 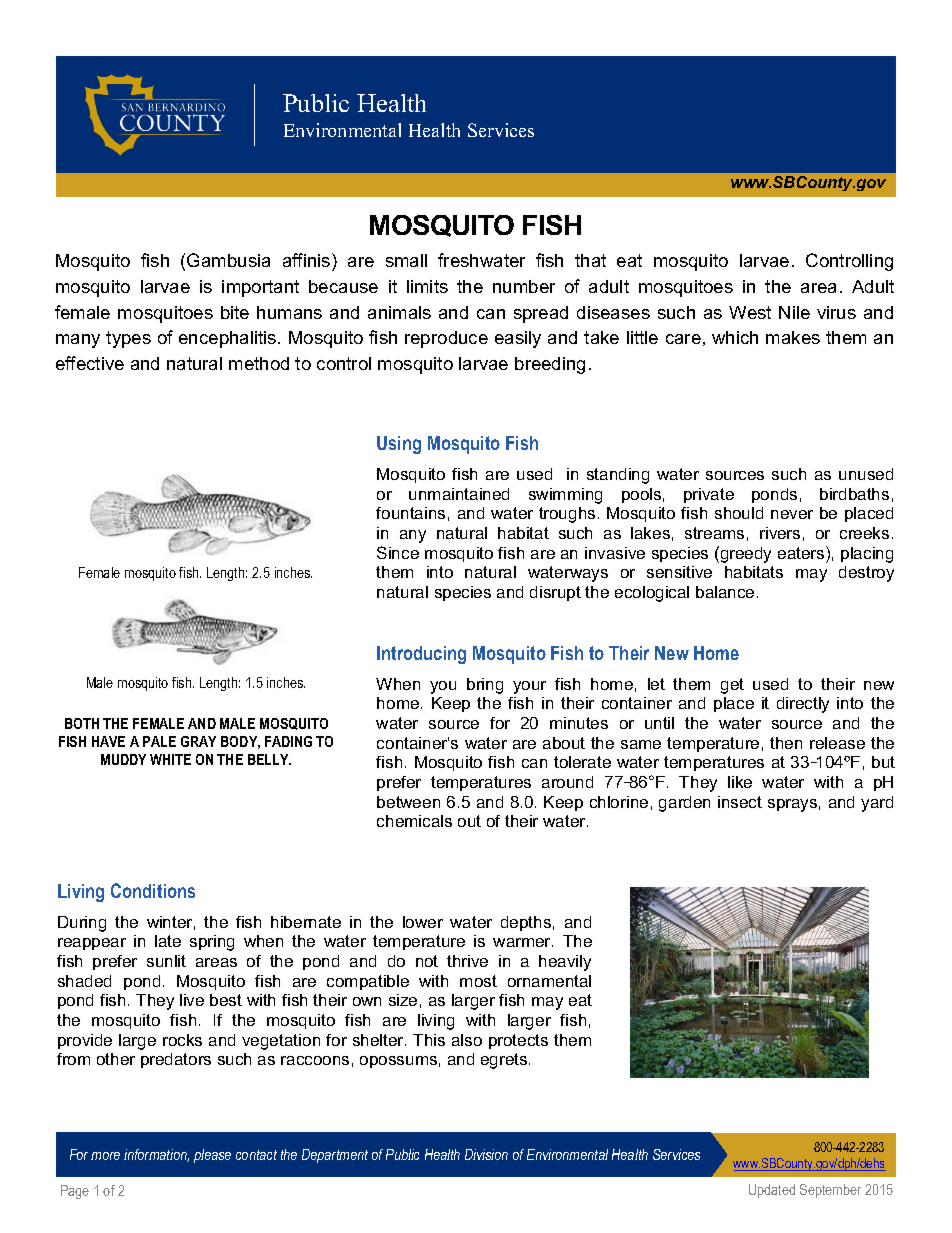 I want to click on information, so click(x=156, y=1155).
